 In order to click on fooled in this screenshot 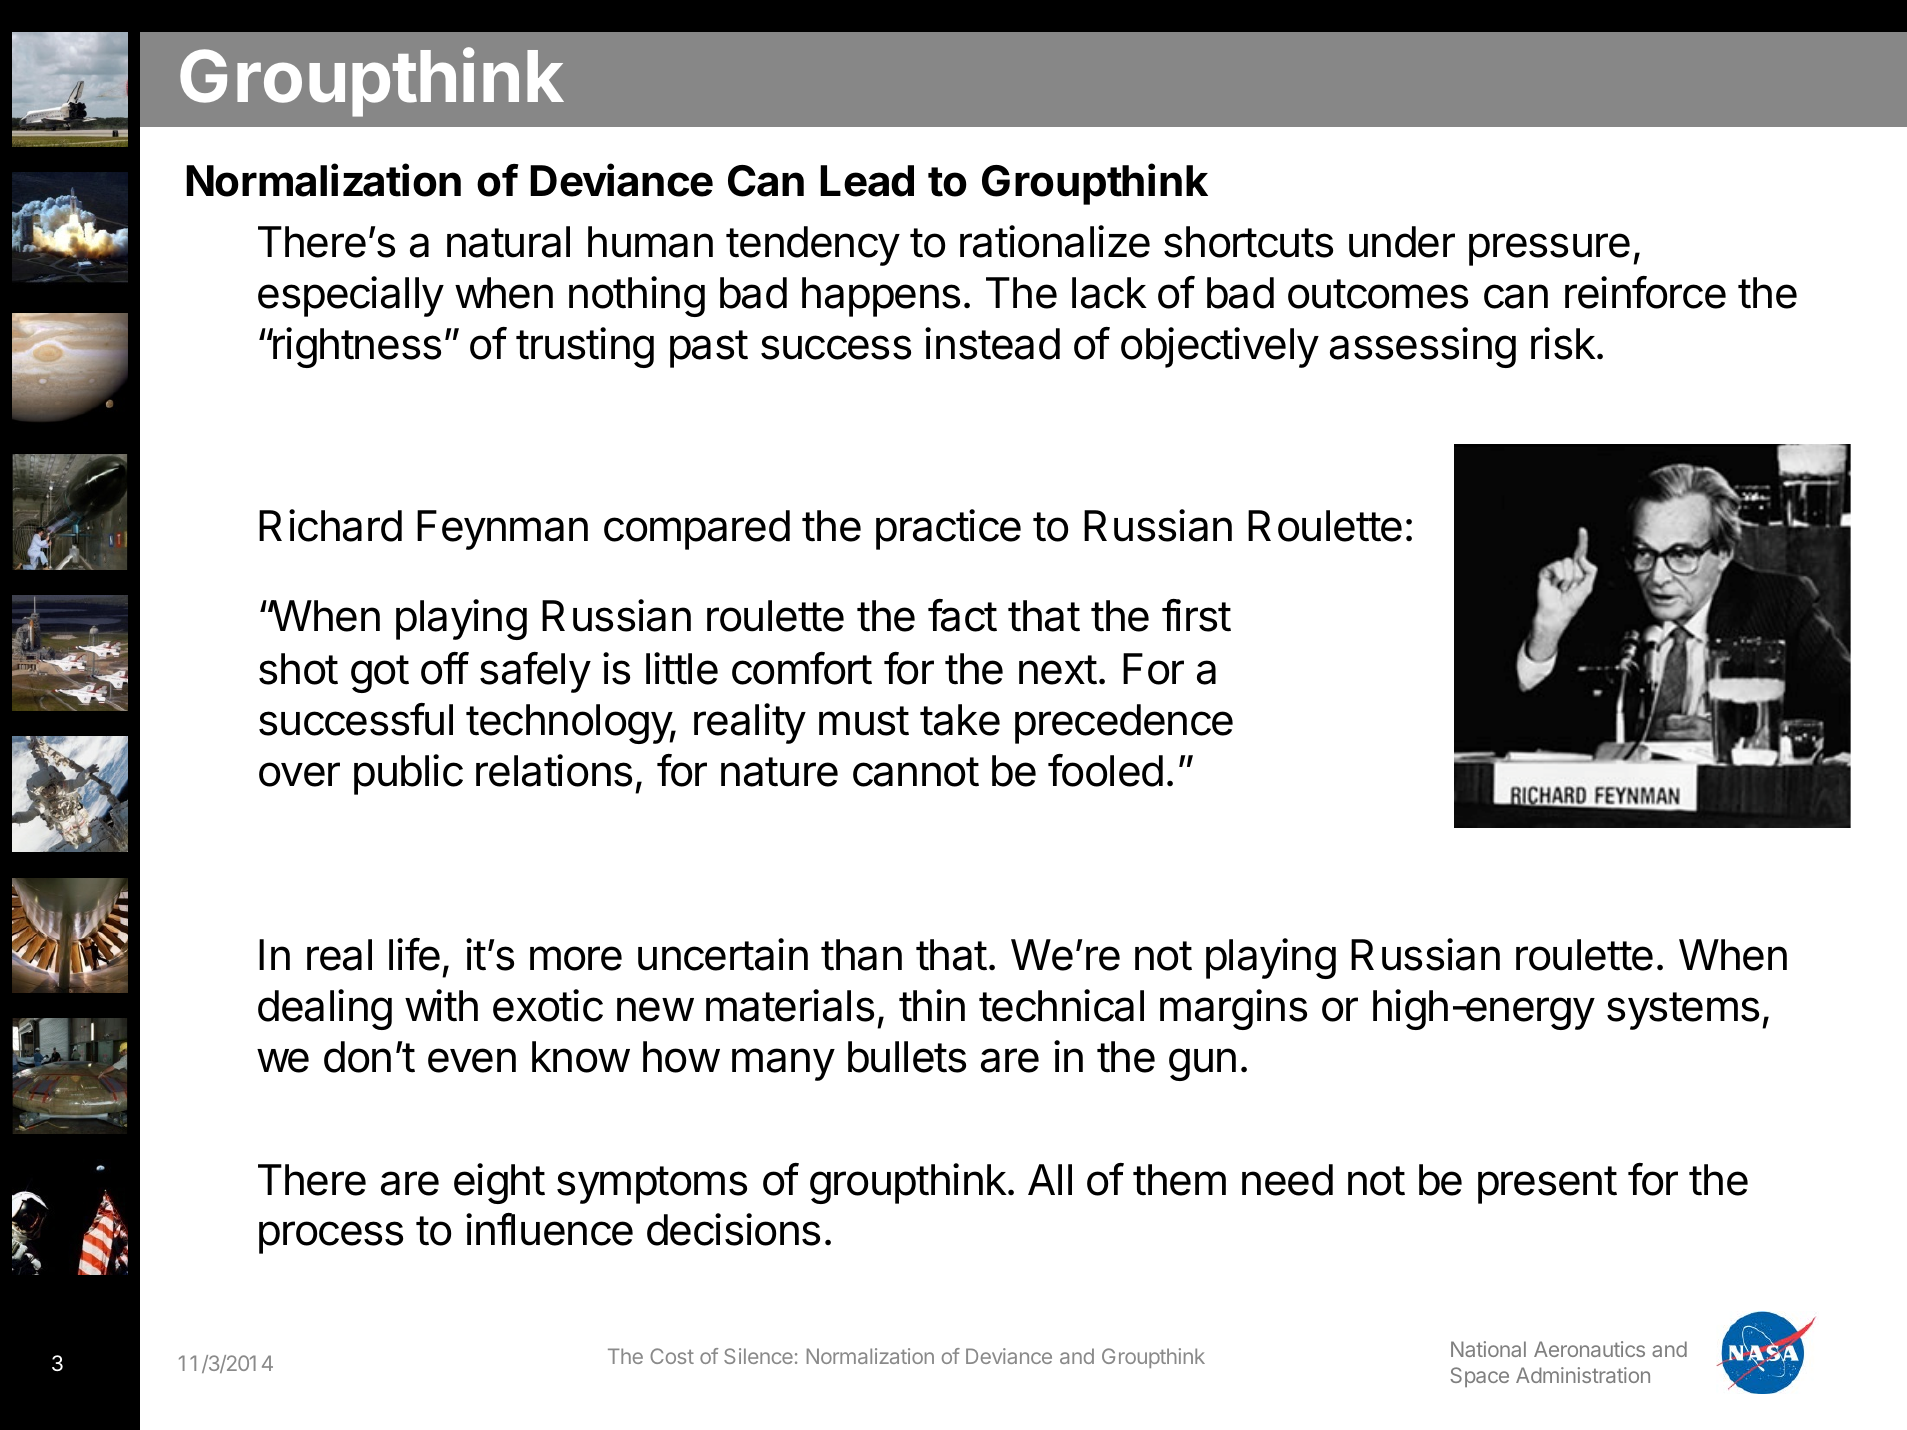, I will do `click(1105, 770)`.
